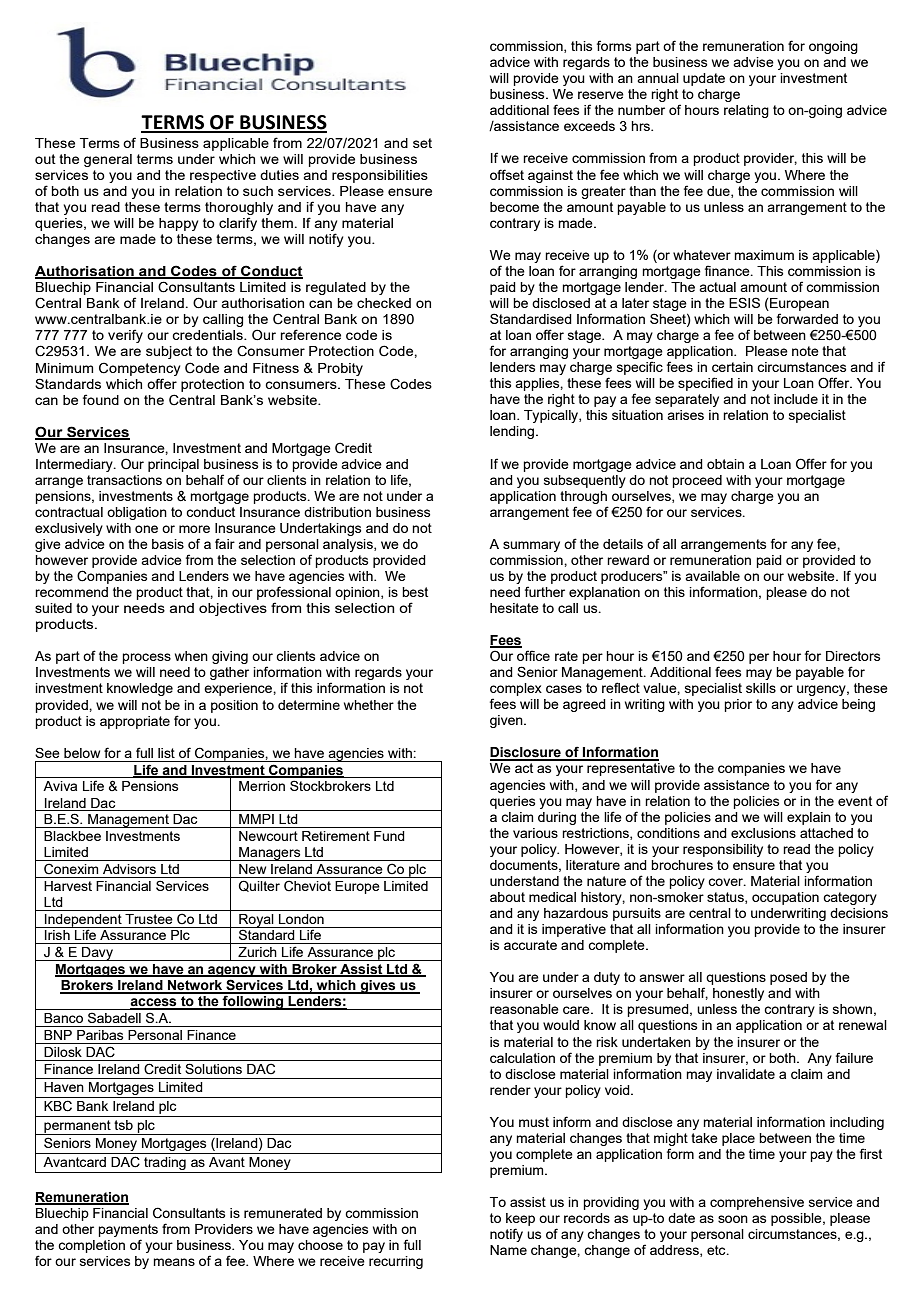 This screenshot has height=1307, width=924. Describe the element at coordinates (746, 111) in the screenshot. I see `relating` at that location.
